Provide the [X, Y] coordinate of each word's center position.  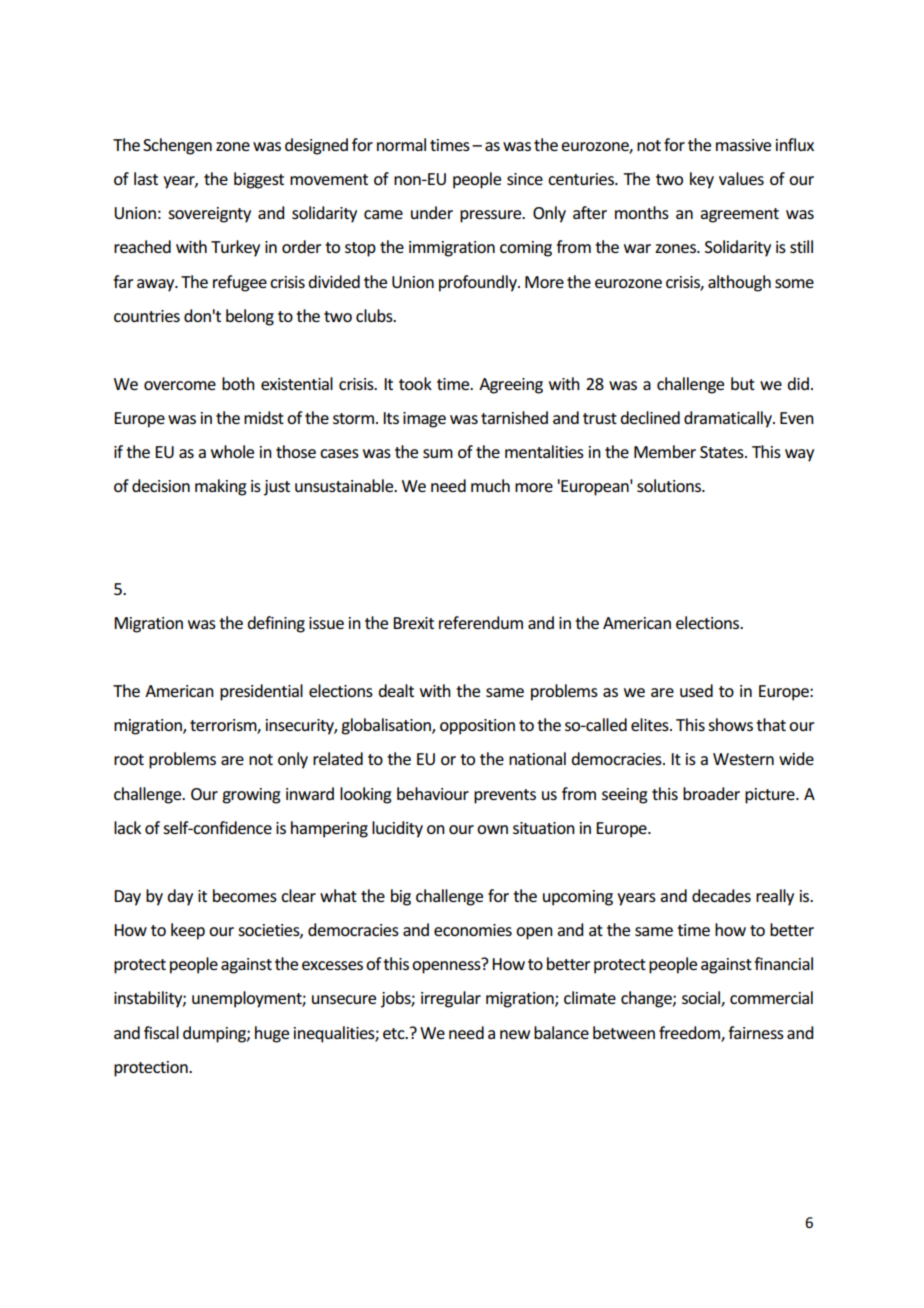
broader [711, 793]
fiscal [161, 1032]
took [415, 383]
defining [276, 624]
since [525, 179]
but [743, 383]
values [741, 178]
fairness [756, 1032]
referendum [481, 622]
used [696, 690]
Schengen [177, 146]
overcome [180, 385]
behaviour [433, 793]
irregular [451, 999]
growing [251, 796]
